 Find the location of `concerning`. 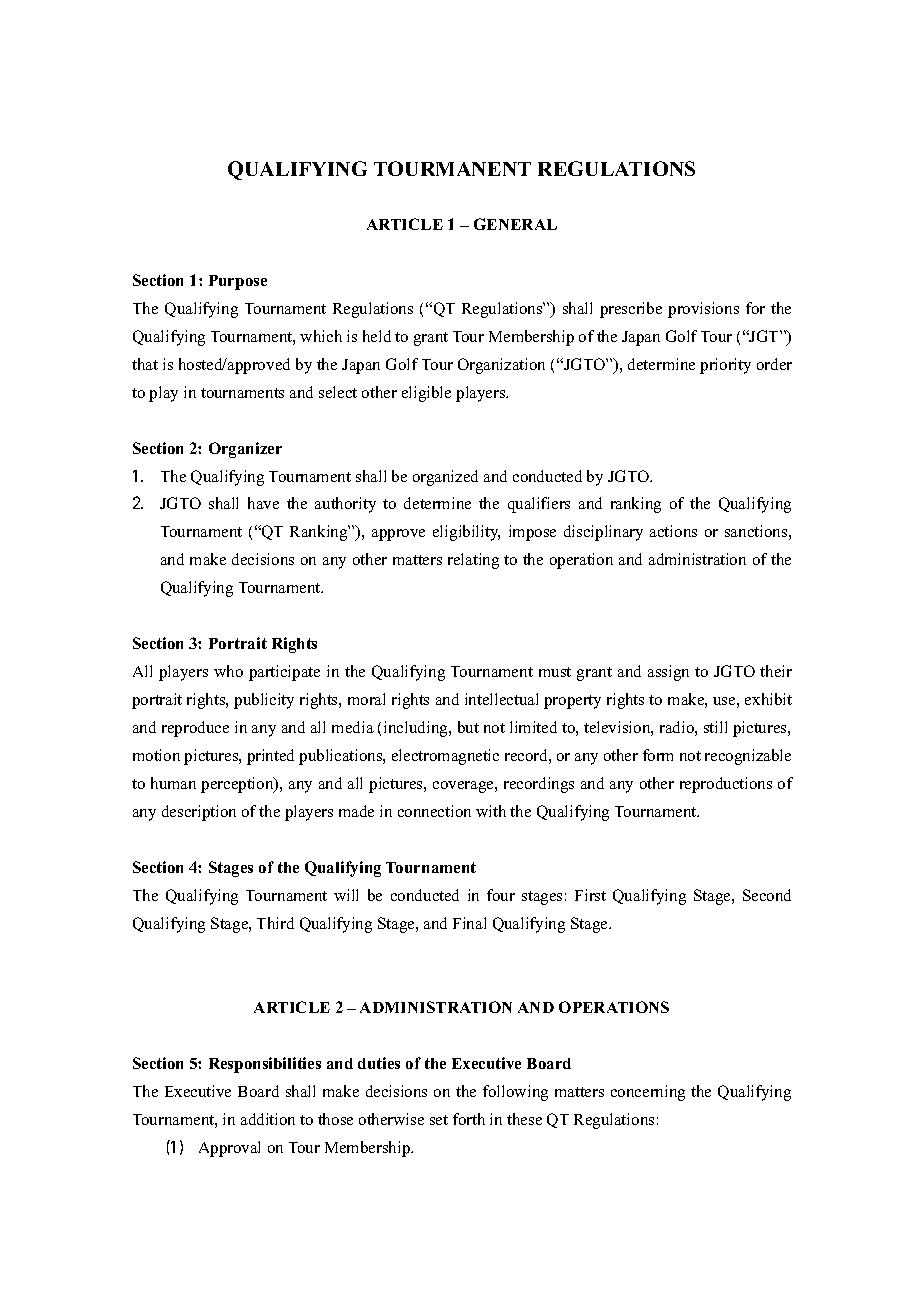

concerning is located at coordinates (648, 1093).
